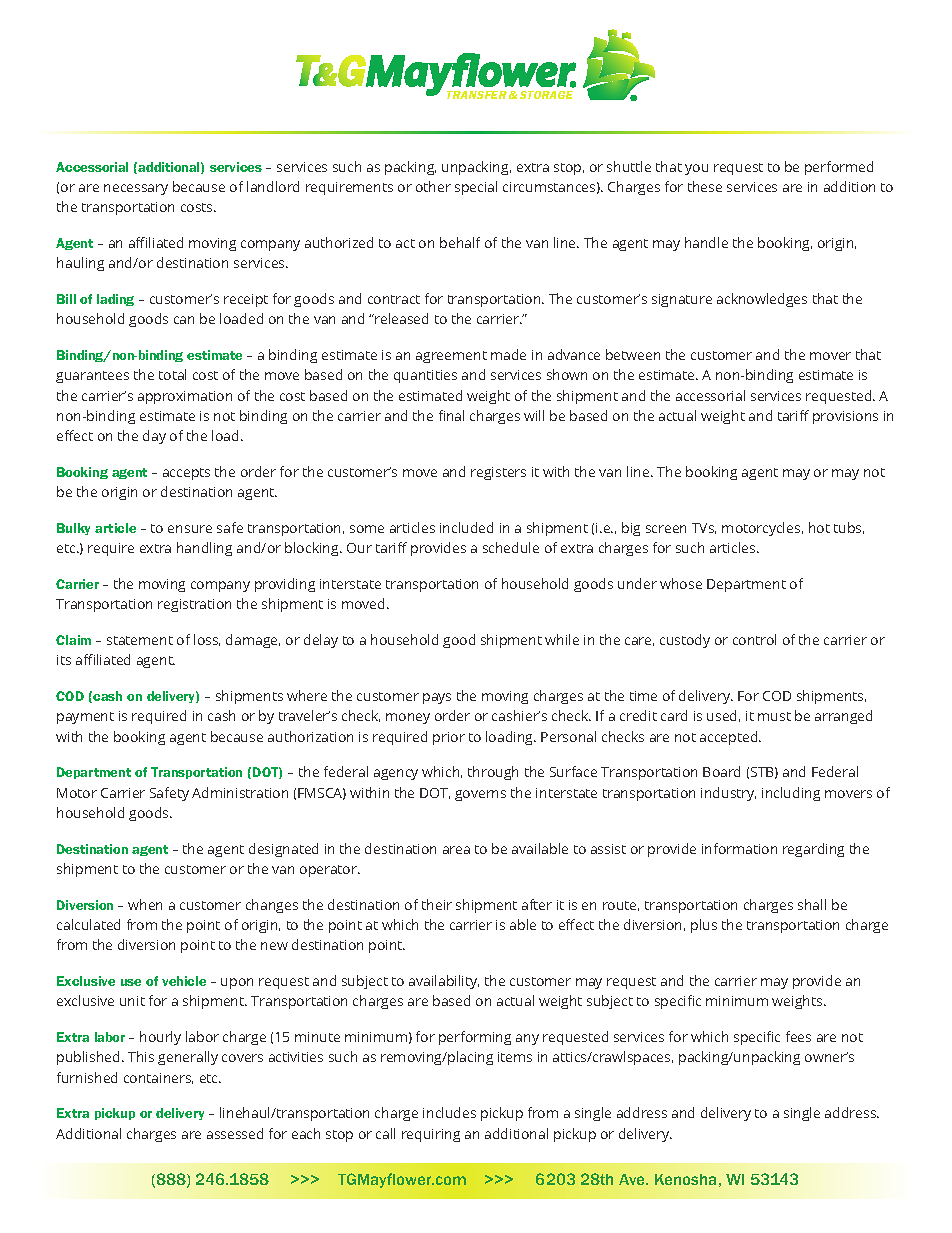 The image size is (952, 1233). What do you see at coordinates (85, 718) in the screenshot?
I see `payment` at bounding box center [85, 718].
